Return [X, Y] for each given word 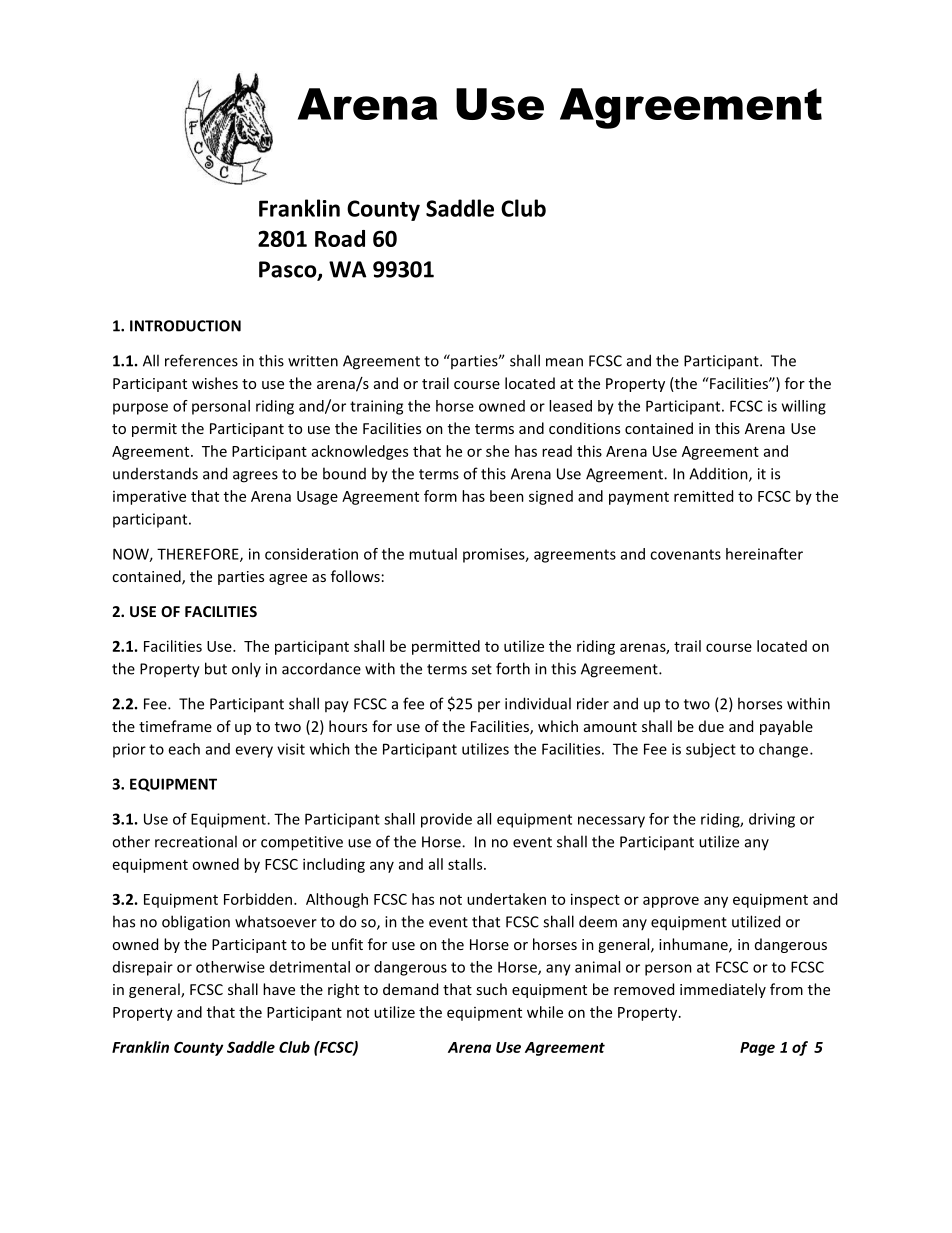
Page [757, 1049]
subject [711, 750]
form [440, 496]
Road [340, 238]
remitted [703, 496]
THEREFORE [199, 555]
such [491, 989]
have [279, 989]
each [184, 749]
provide [446, 820]
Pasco [289, 270]
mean [564, 362]
